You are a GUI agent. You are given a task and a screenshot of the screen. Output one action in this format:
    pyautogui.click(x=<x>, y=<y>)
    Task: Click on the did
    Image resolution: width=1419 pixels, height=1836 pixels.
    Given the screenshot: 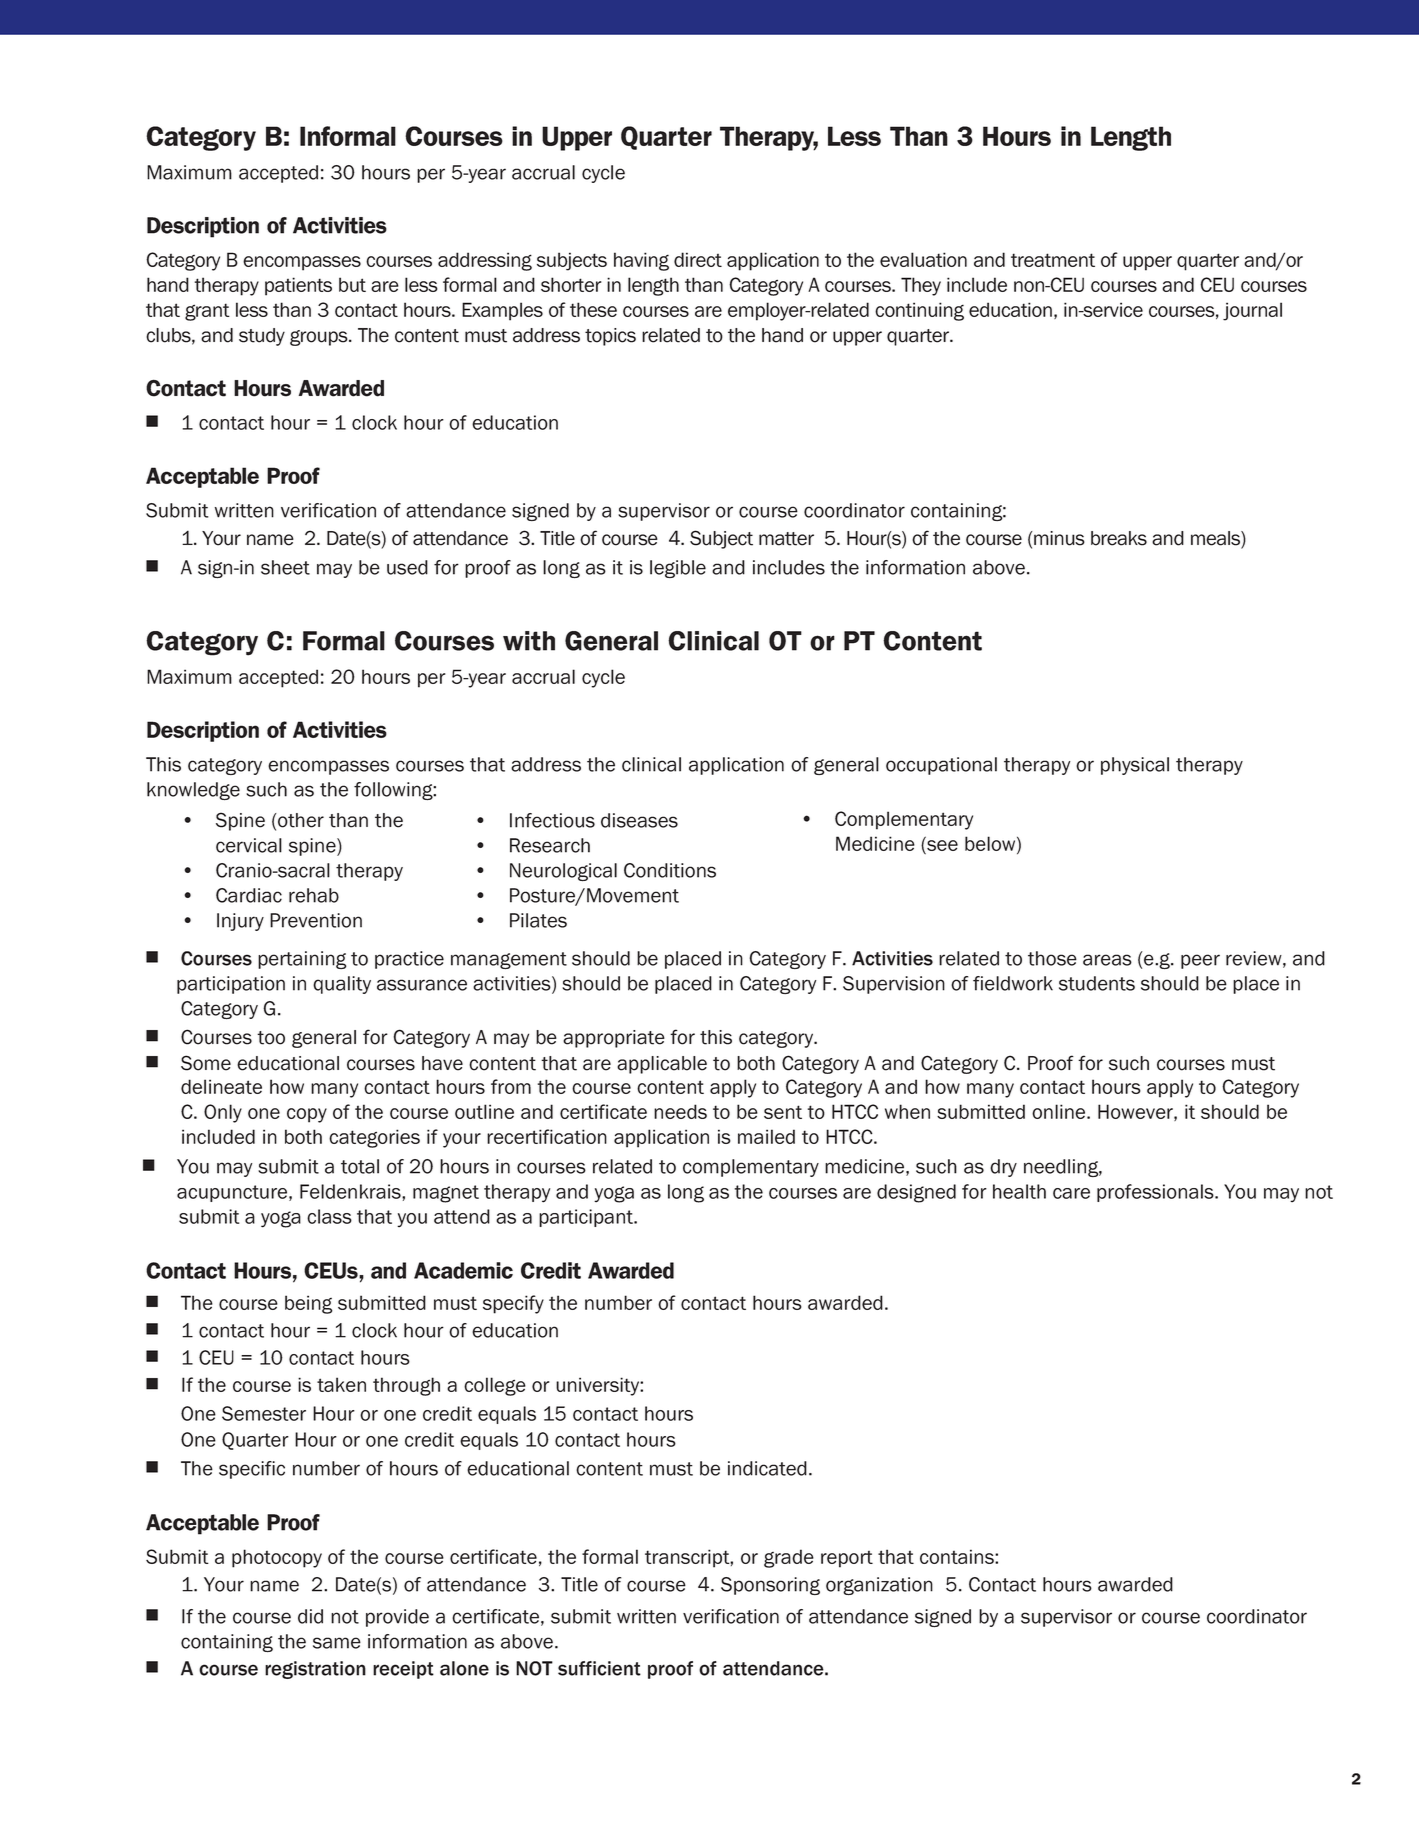 What is the action you would take?
    pyautogui.click(x=310, y=1616)
